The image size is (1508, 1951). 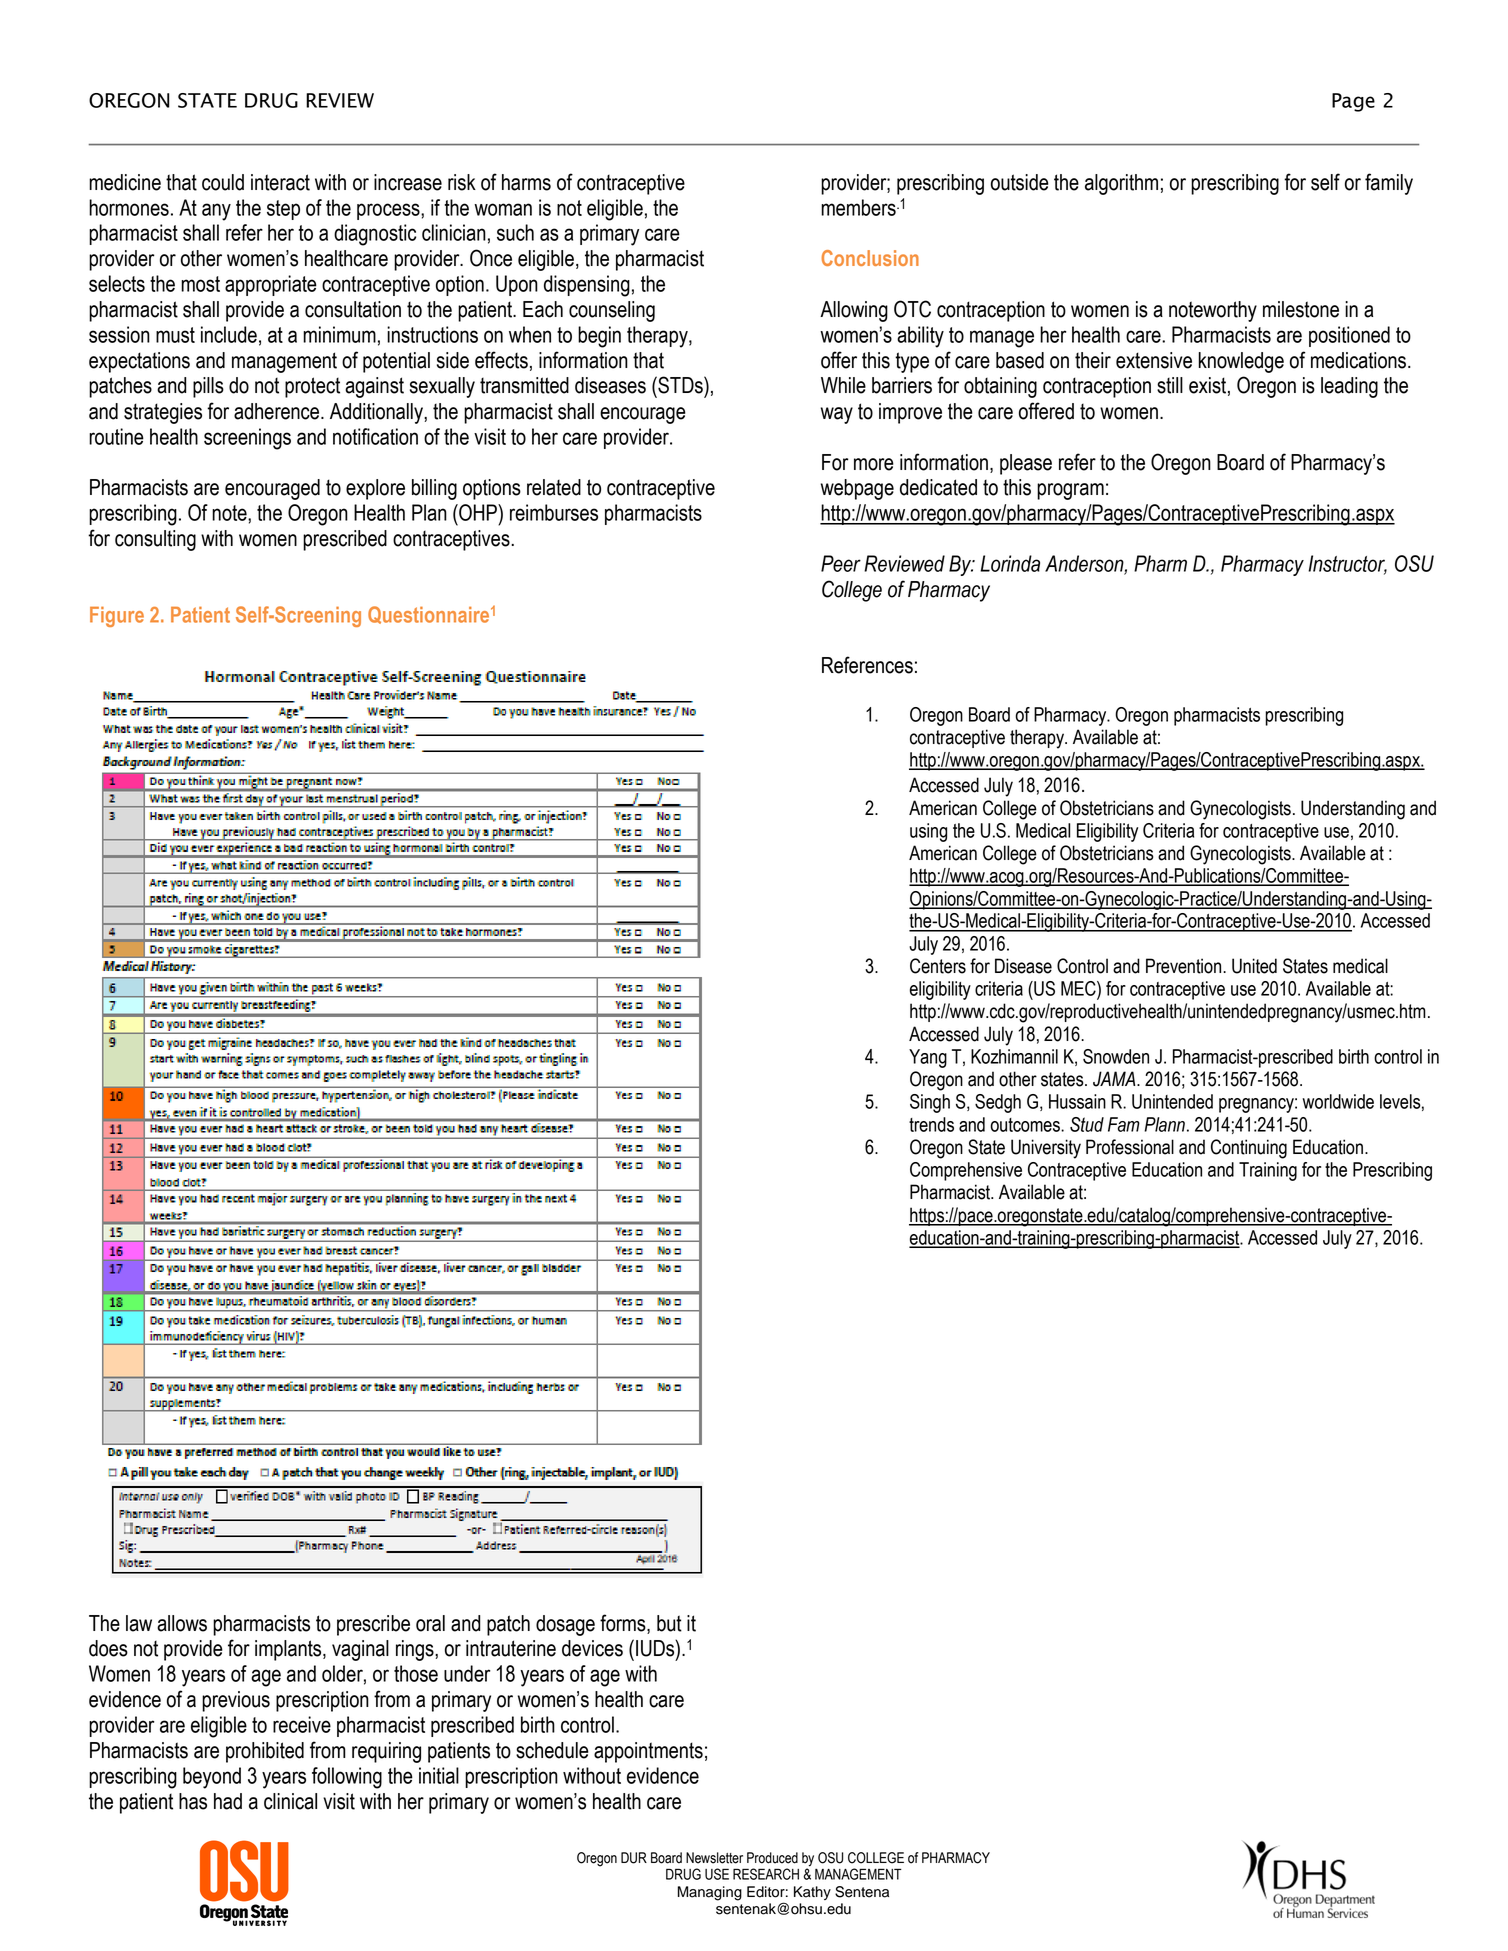 I want to click on clinical, so click(x=290, y=1801).
